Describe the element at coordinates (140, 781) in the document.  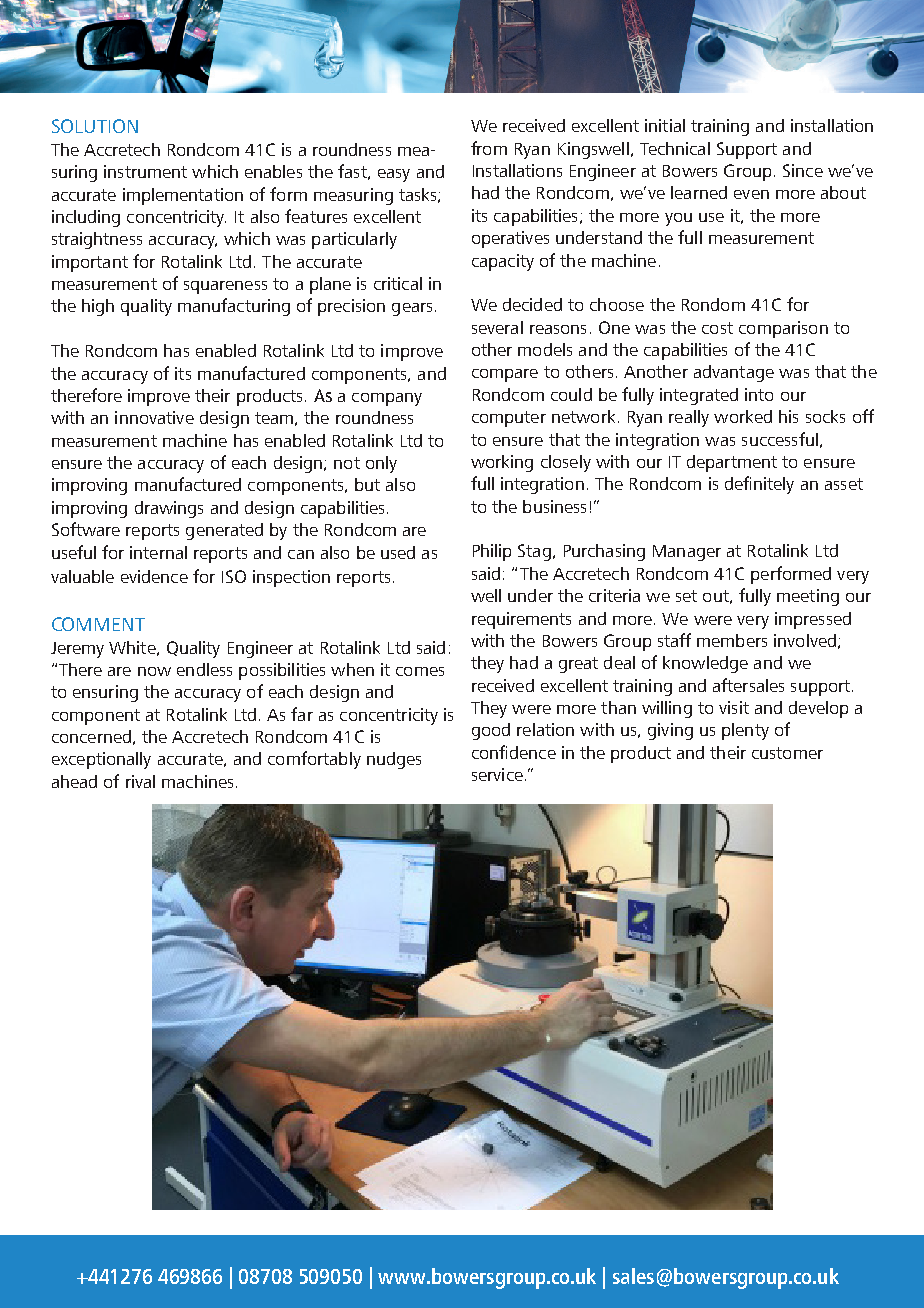
I see `rival` at that location.
